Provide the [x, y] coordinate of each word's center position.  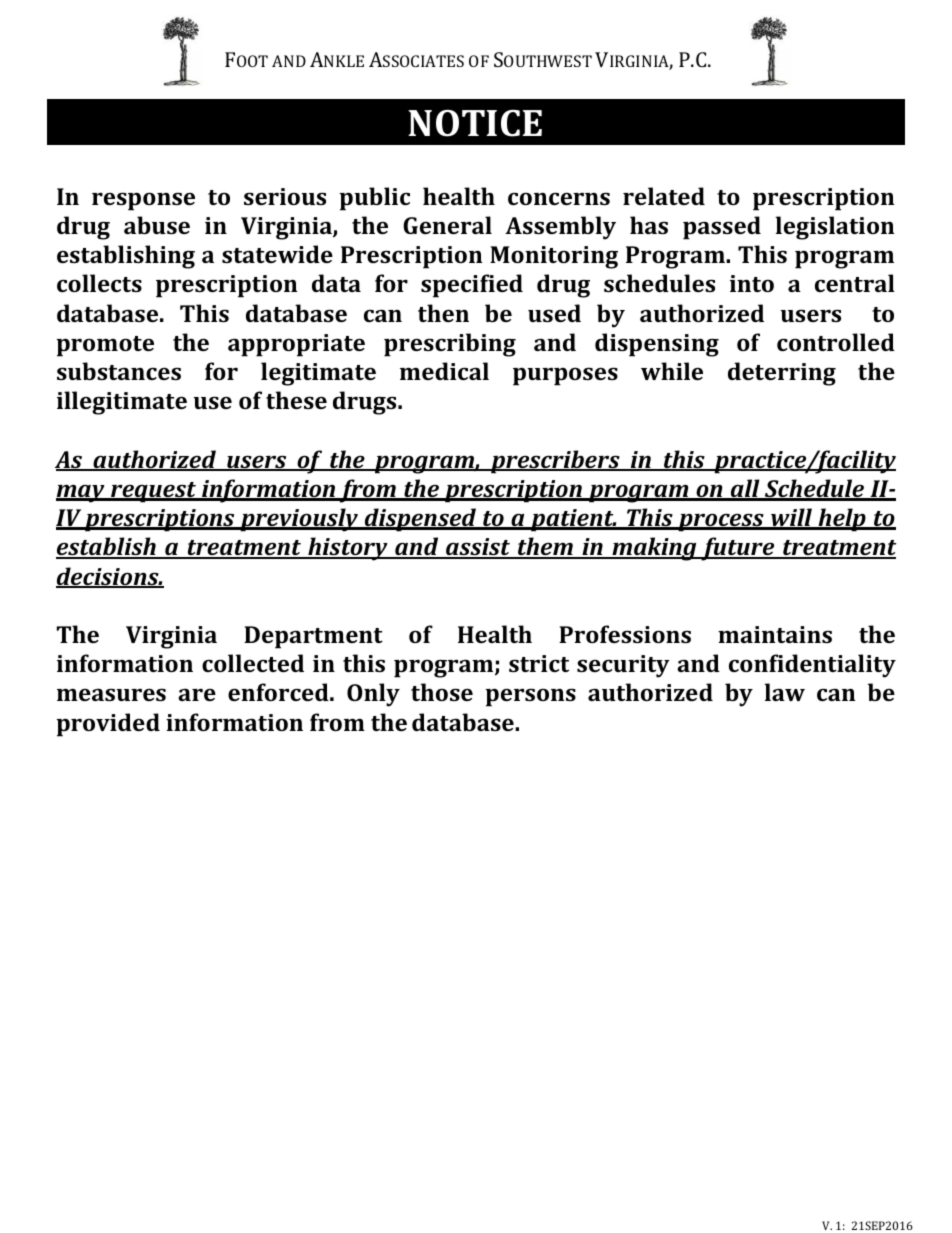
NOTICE [475, 123]
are [197, 694]
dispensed [421, 520]
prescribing [450, 345]
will [792, 518]
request [153, 492]
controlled [836, 342]
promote [105, 346]
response [143, 201]
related [664, 196]
